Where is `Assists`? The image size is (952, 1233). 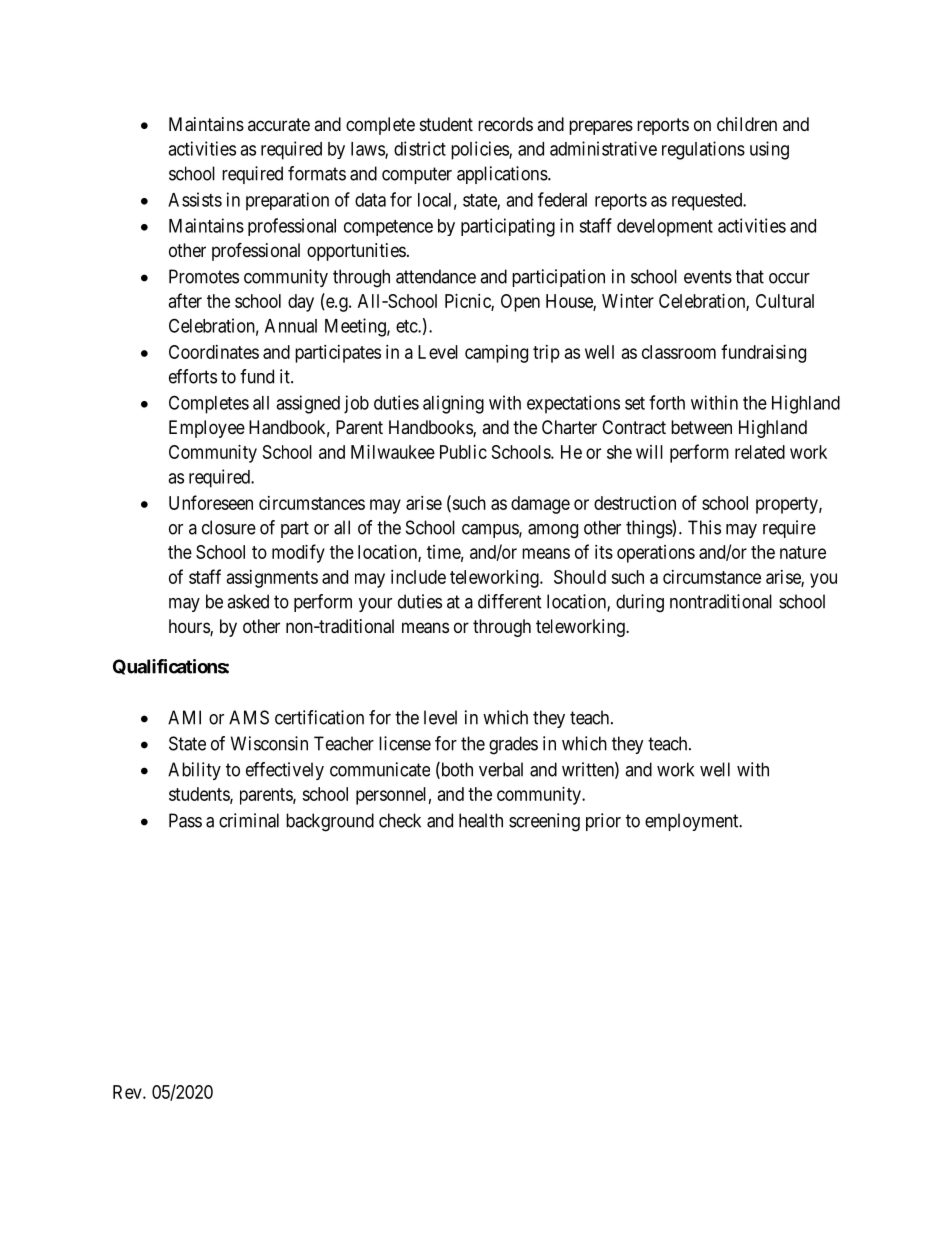 Assists is located at coordinates (195, 199).
